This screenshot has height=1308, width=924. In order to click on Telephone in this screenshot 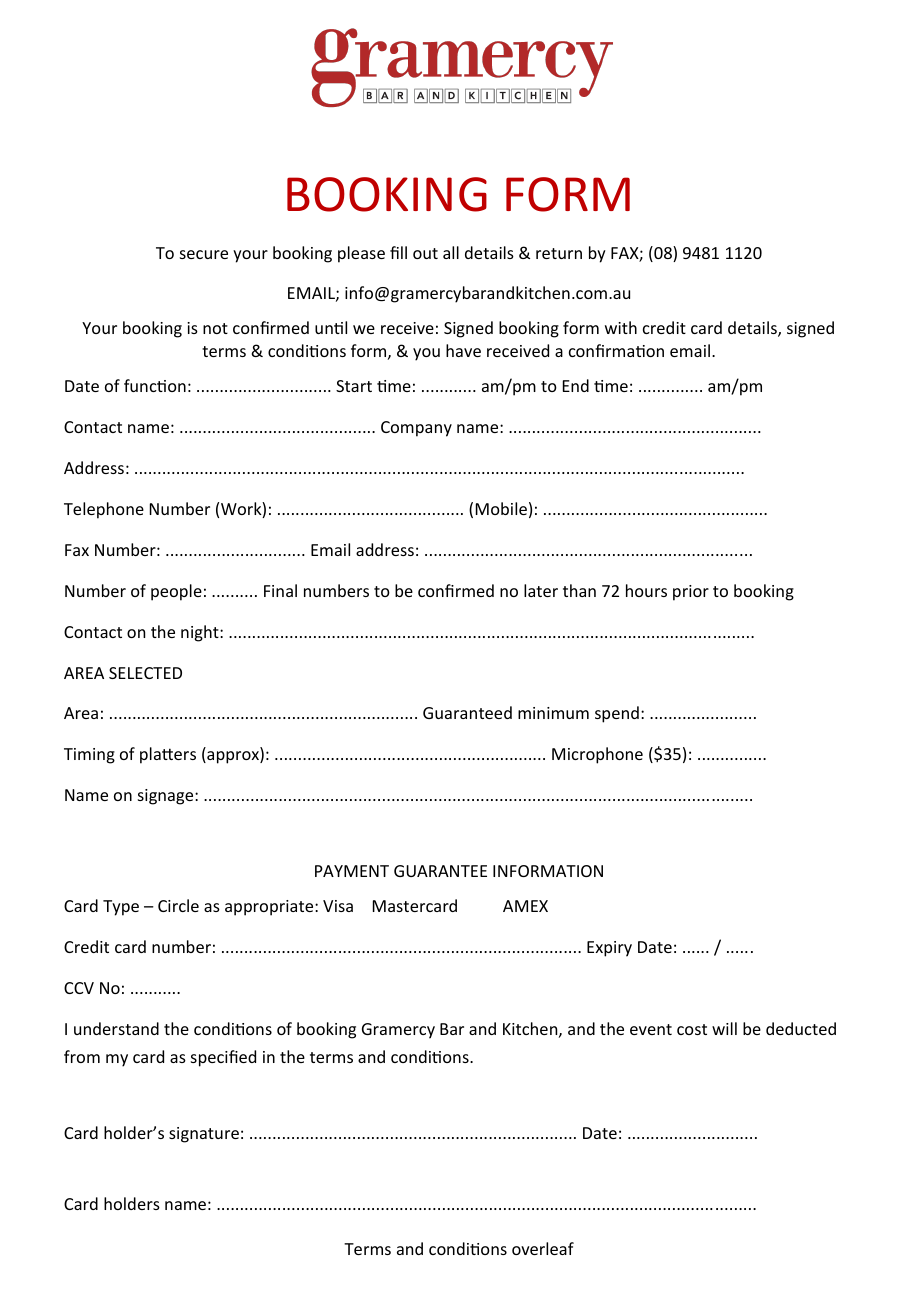, I will do `click(104, 510)`.
